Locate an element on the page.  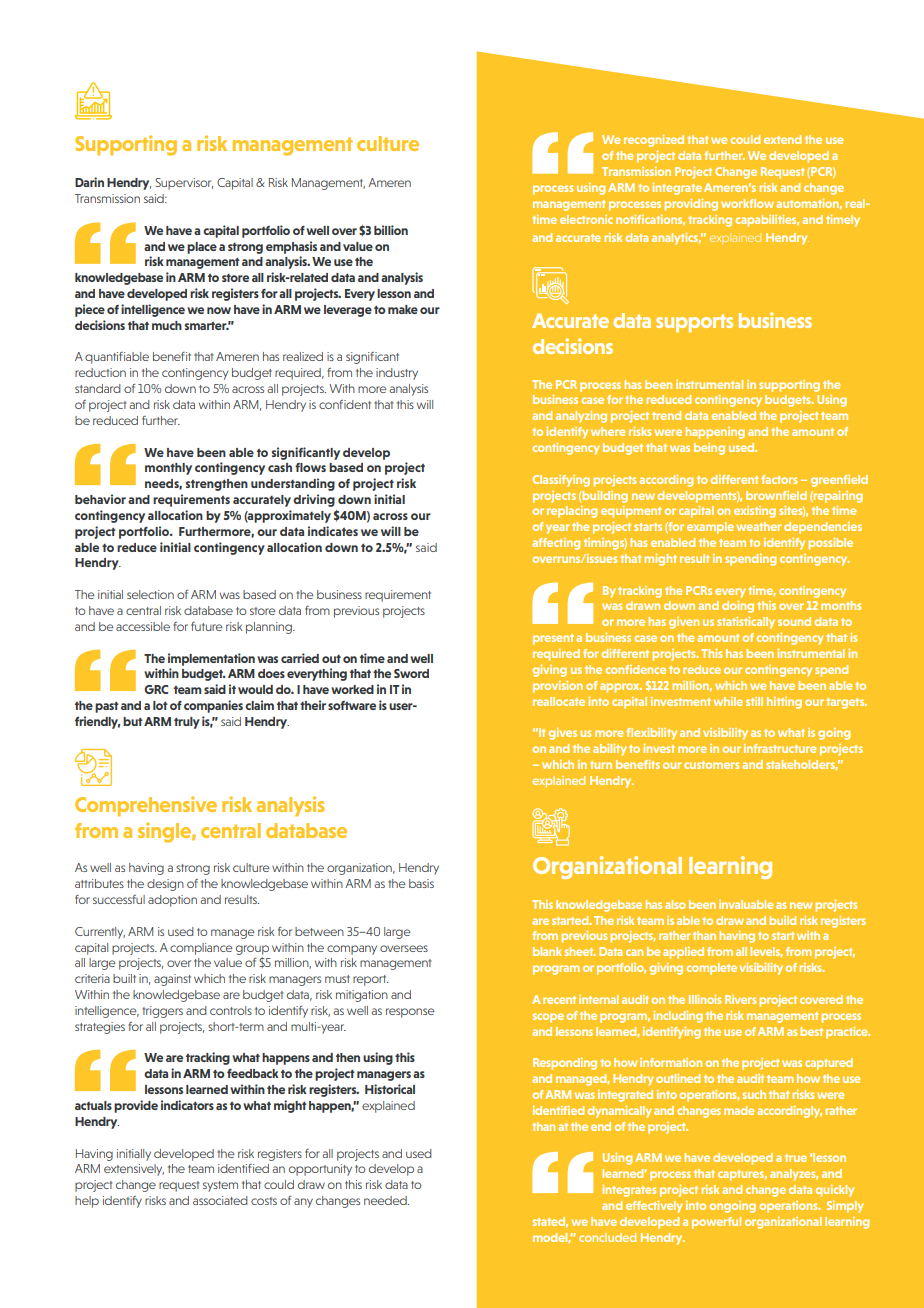
Supervisor is located at coordinates (184, 184).
